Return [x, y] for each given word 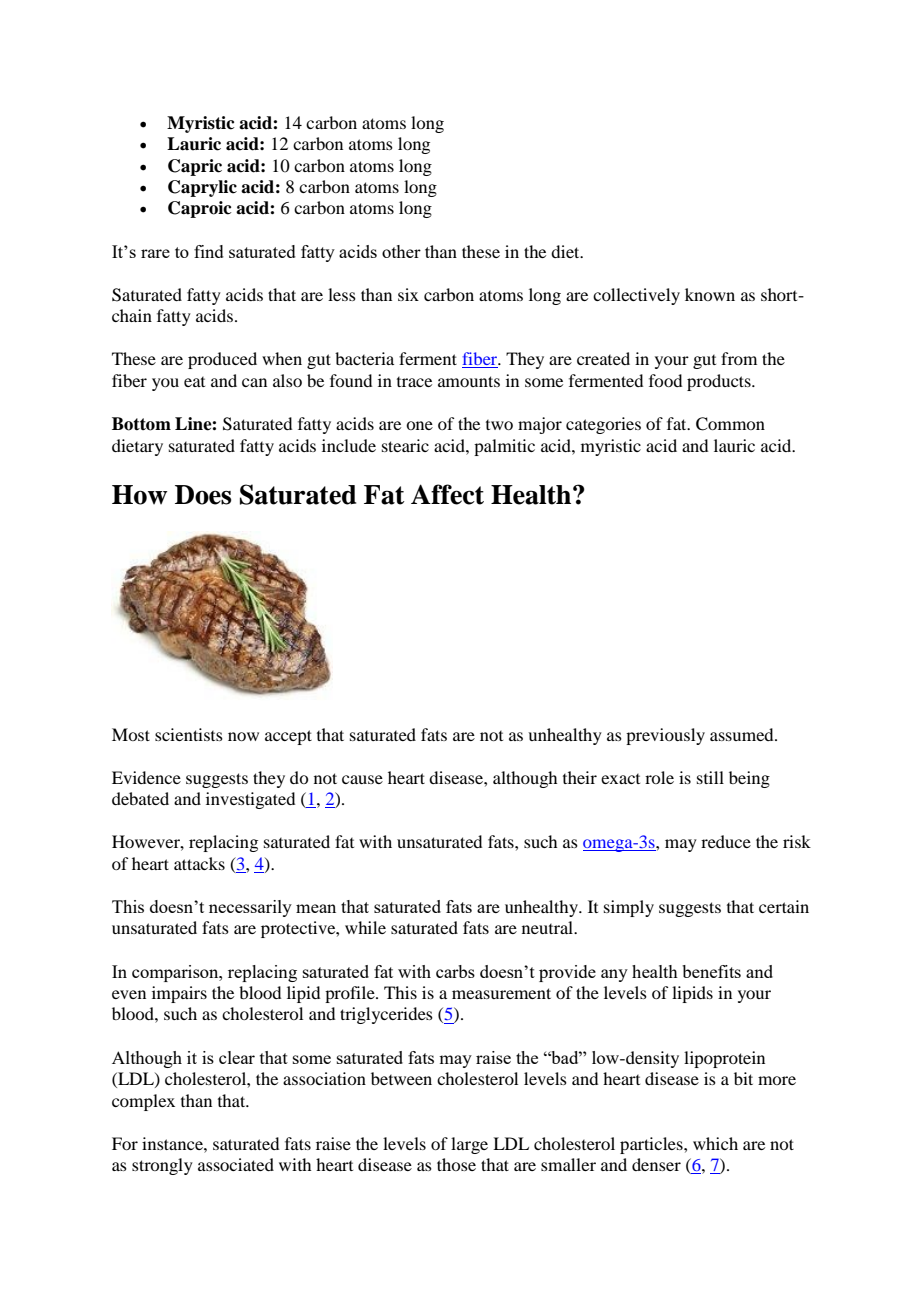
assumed [743, 734]
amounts [469, 381]
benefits [711, 971]
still [710, 777]
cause [362, 779]
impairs [179, 994]
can [254, 382]
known [710, 294]
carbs [455, 971]
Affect [447, 494]
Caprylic [202, 188]
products [720, 382]
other [401, 251]
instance [173, 1143]
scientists [189, 734]
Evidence [146, 777]
